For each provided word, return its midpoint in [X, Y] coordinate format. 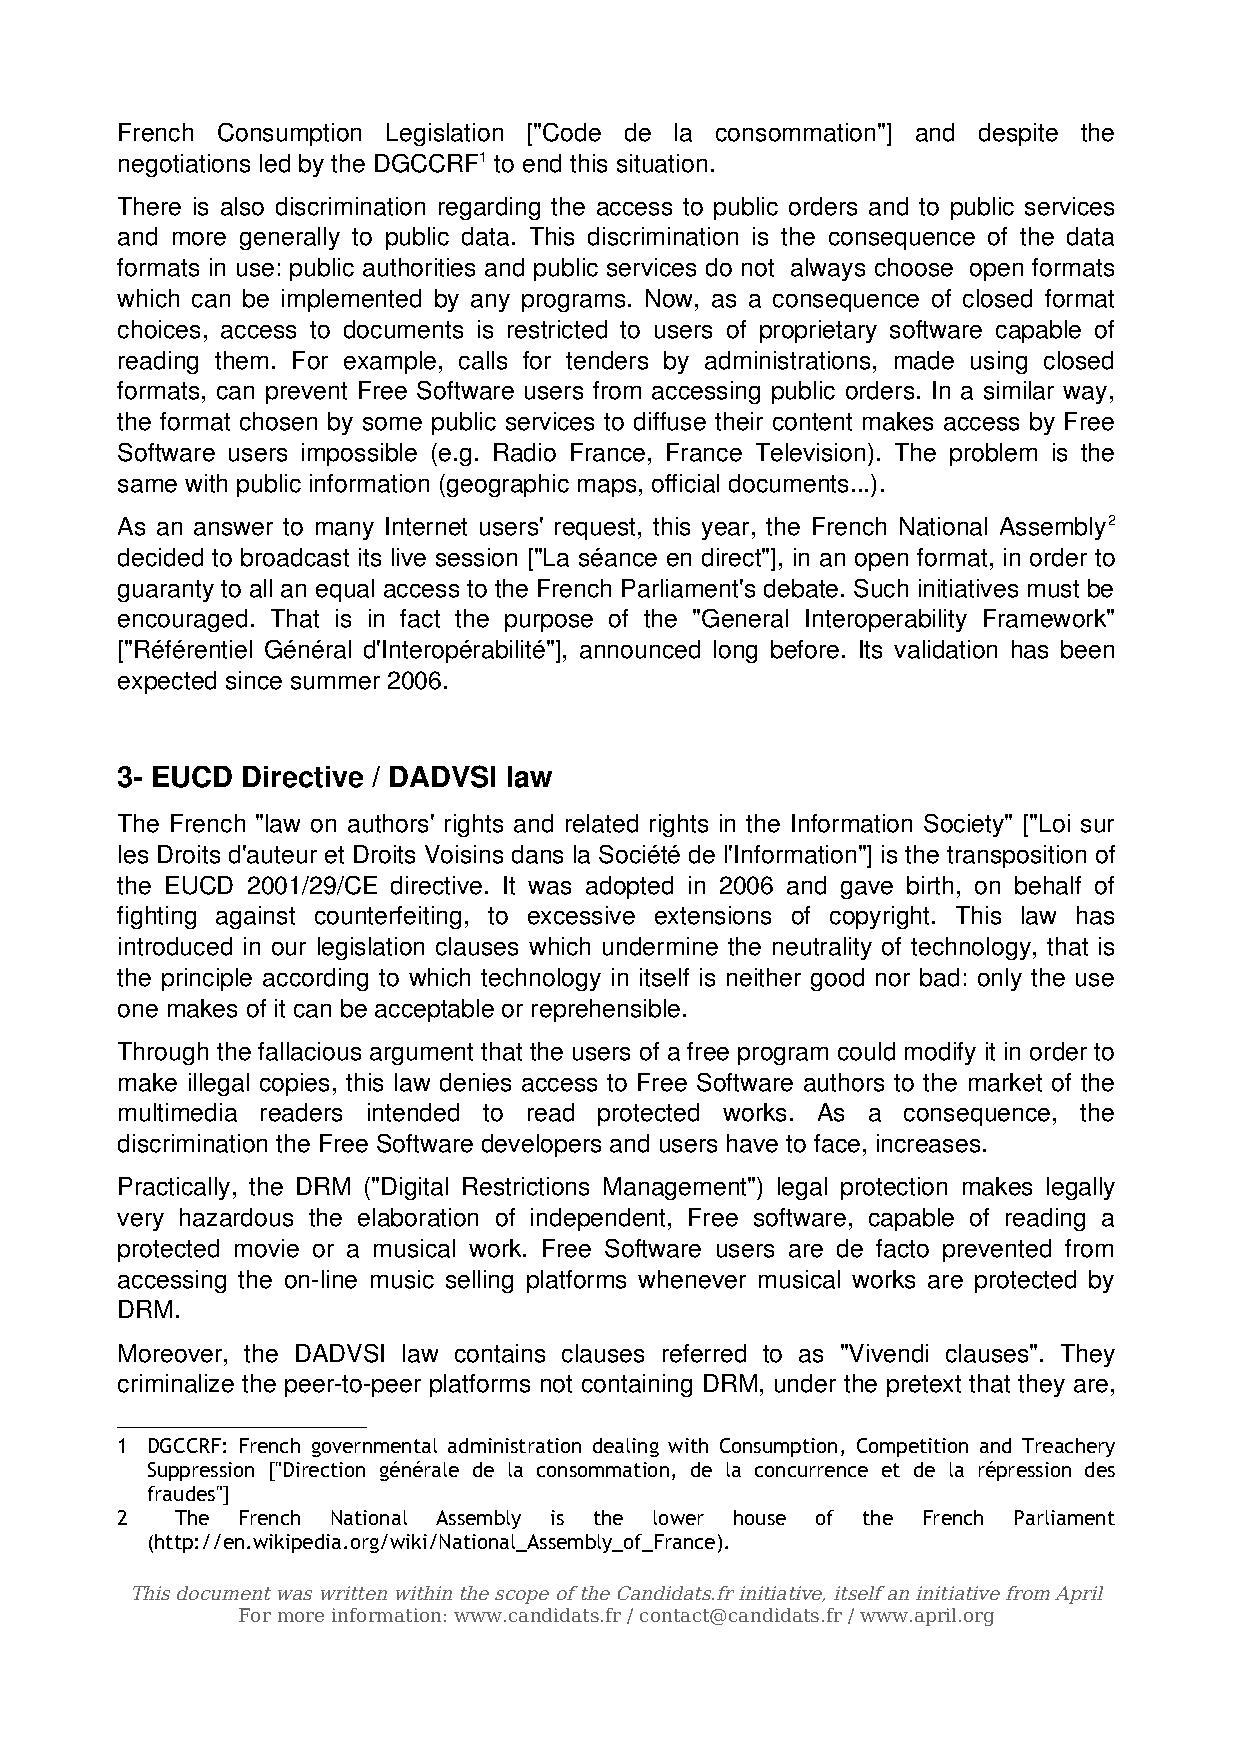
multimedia [178, 1112]
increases [928, 1143]
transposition [1016, 856]
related [602, 823]
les [133, 854]
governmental [374, 1447]
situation [662, 163]
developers [541, 1145]
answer [233, 529]
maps [607, 488]
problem [993, 454]
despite [1018, 134]
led [275, 163]
